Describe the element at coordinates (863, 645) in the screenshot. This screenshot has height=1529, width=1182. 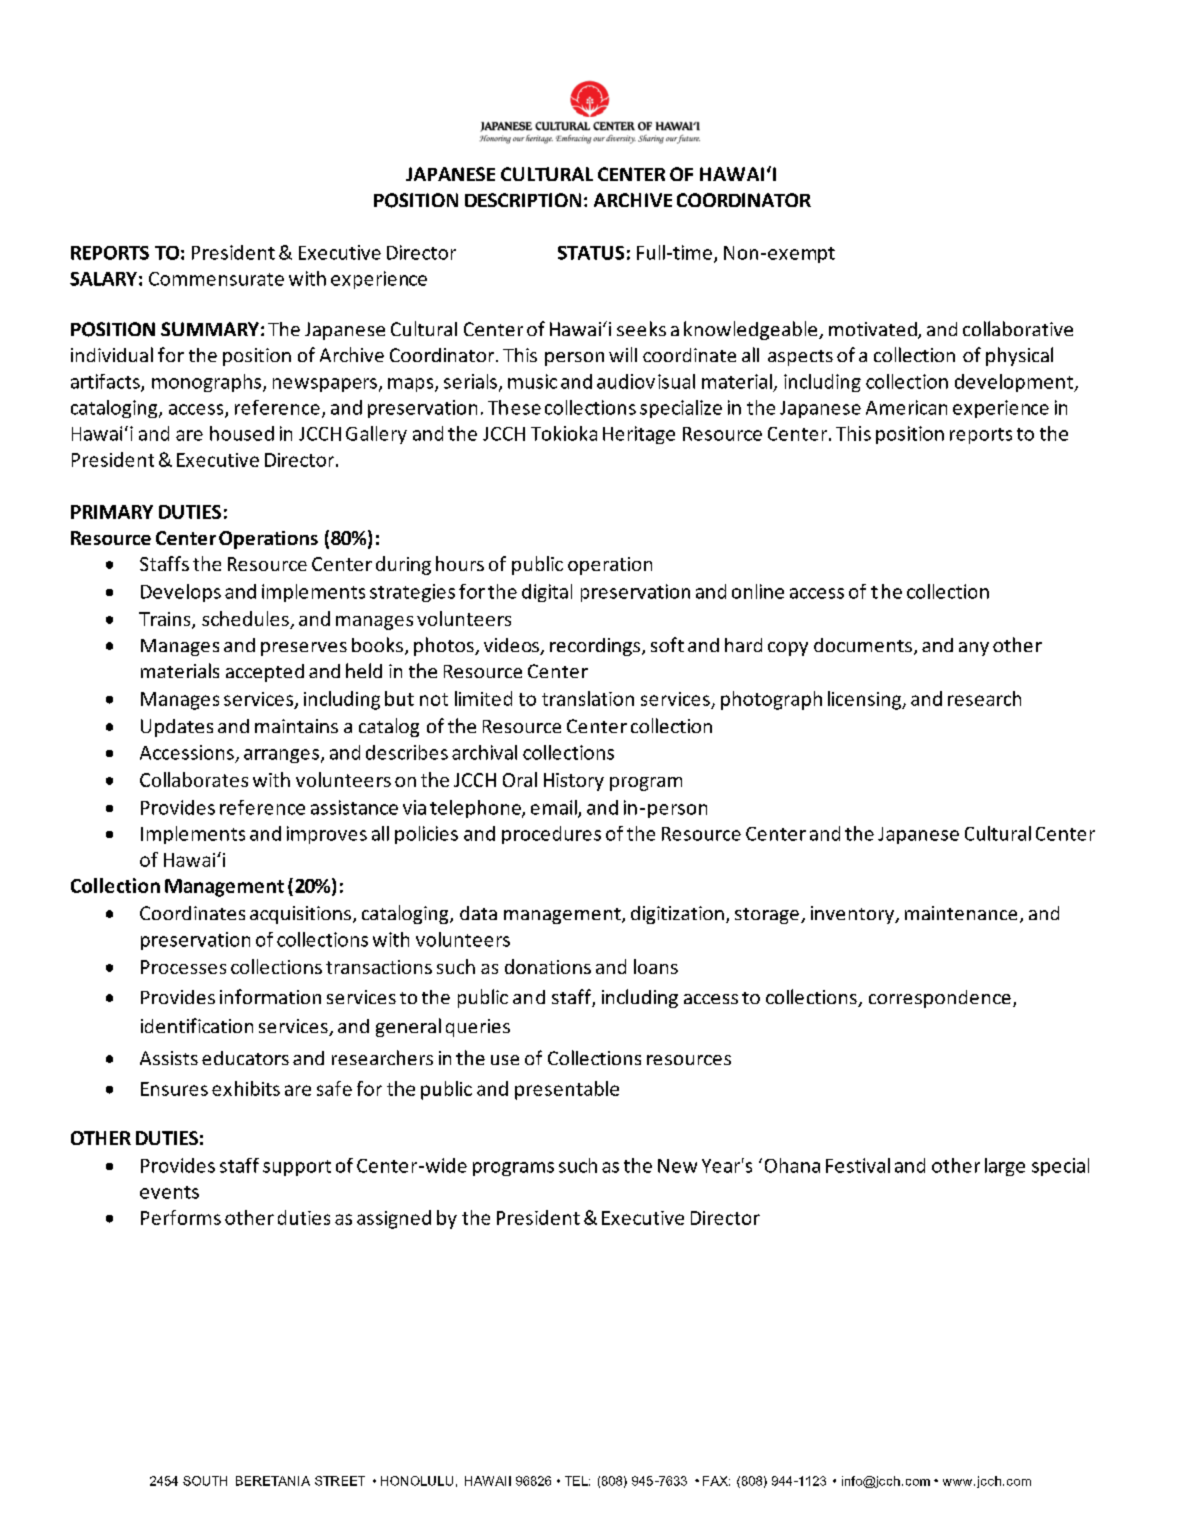
I see `documents` at that location.
